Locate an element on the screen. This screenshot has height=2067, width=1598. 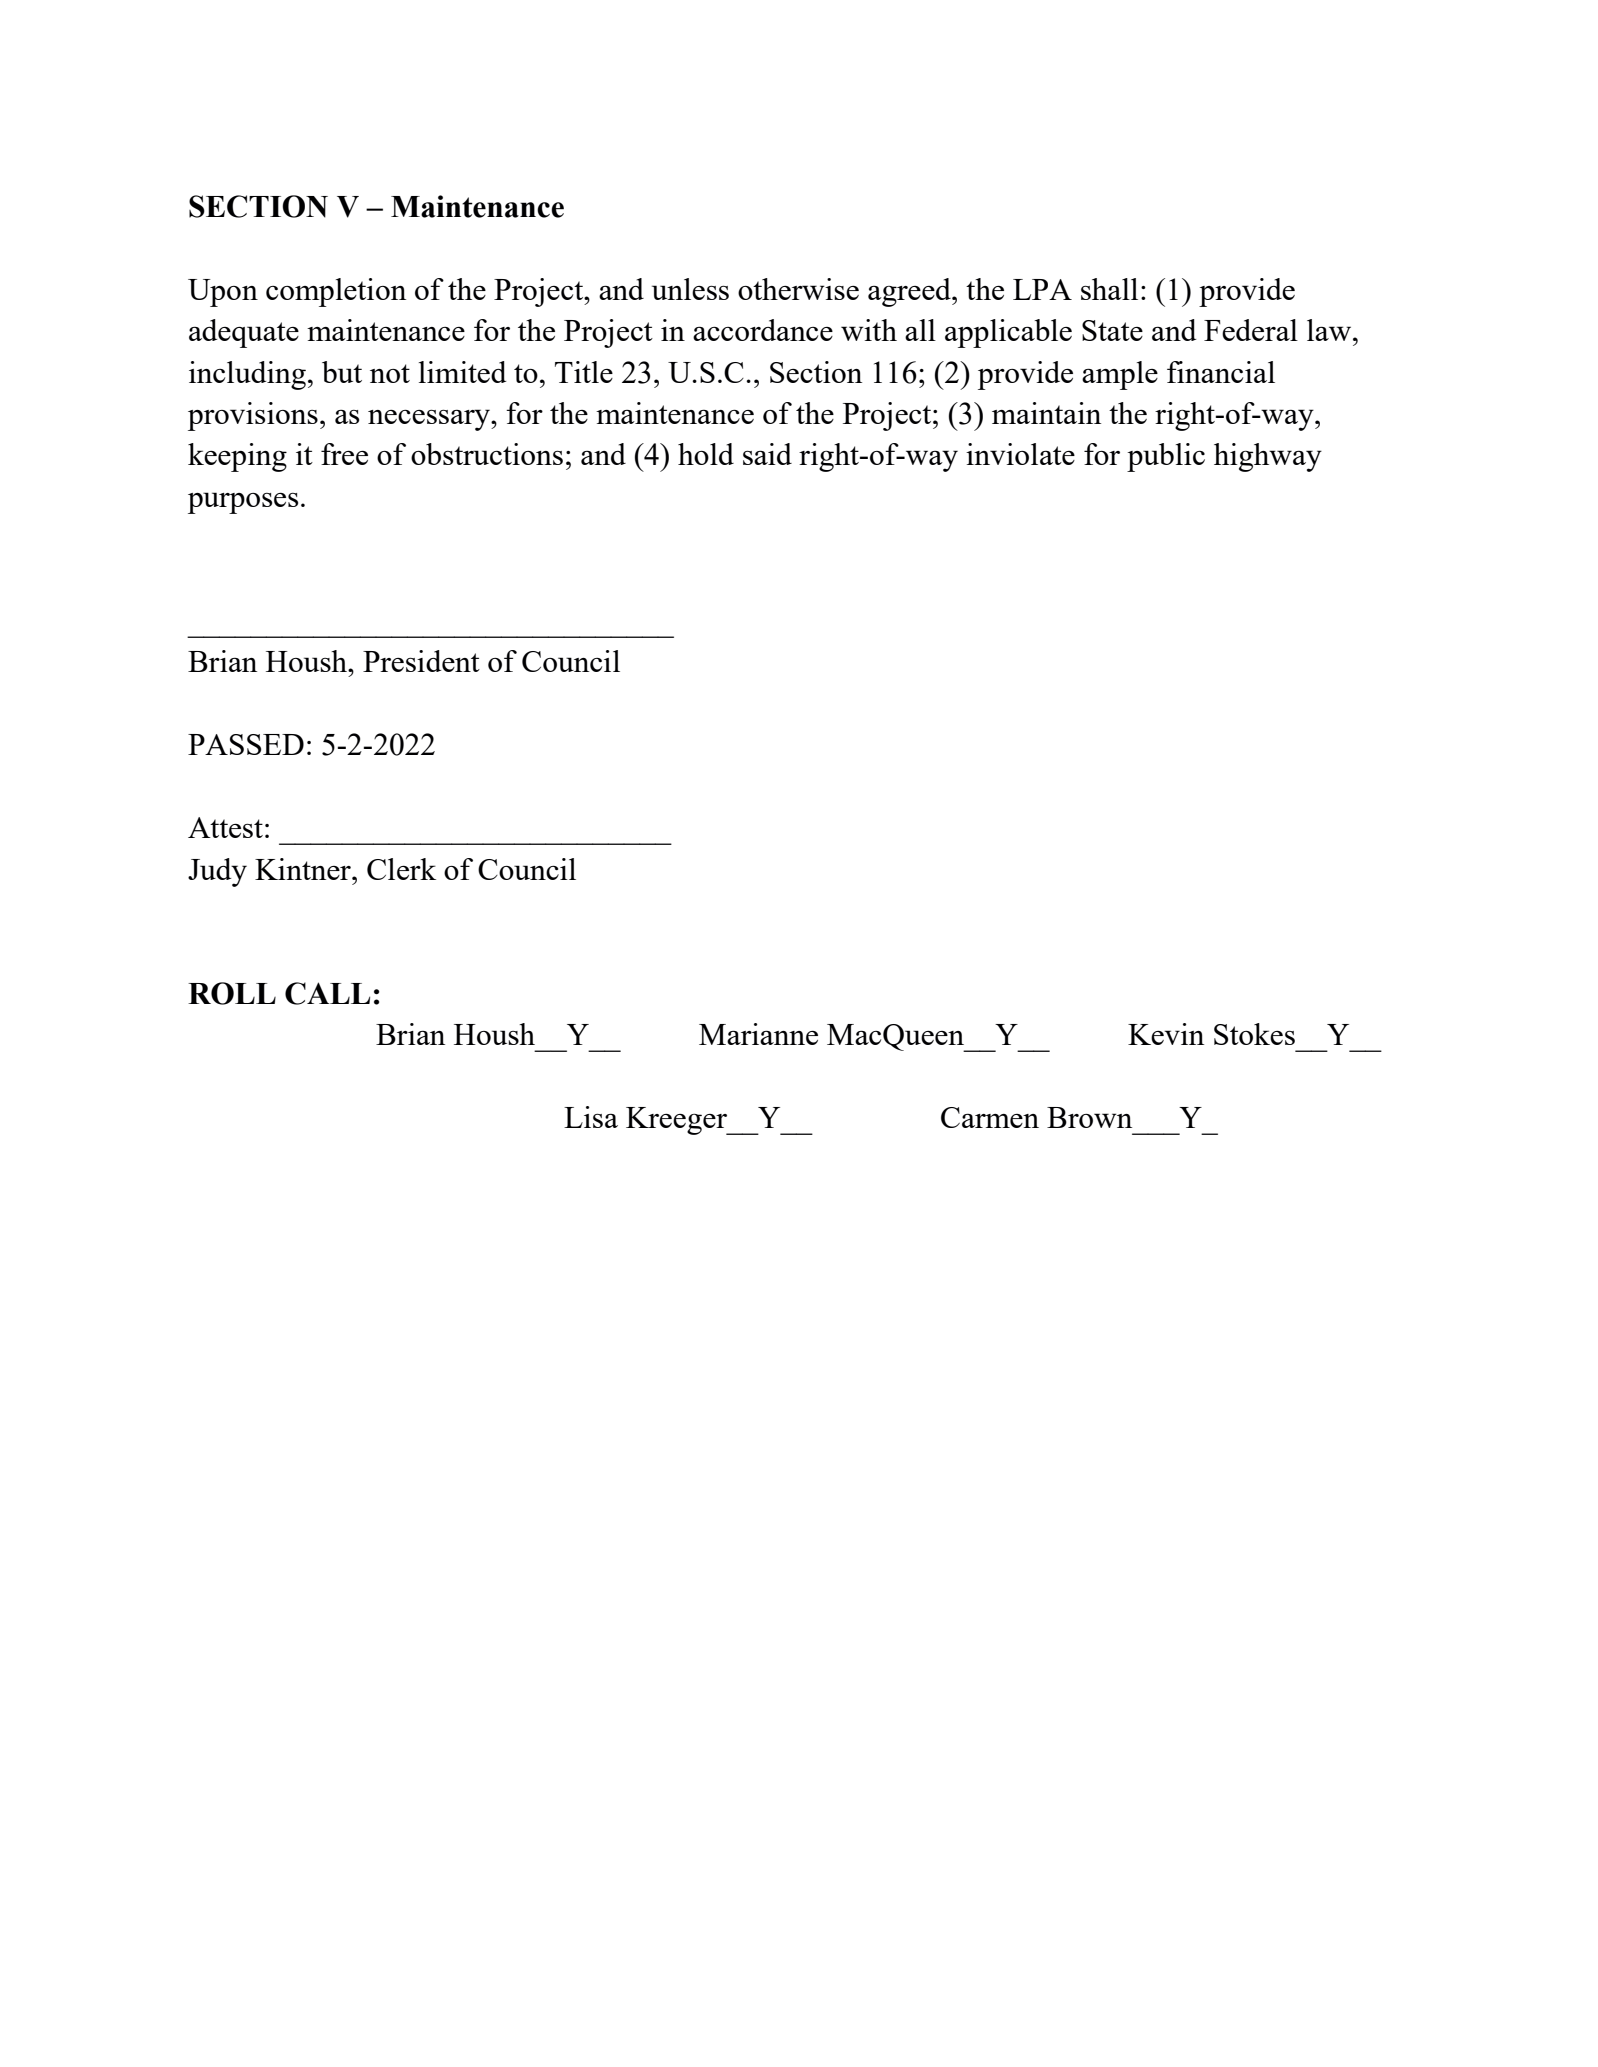
completion is located at coordinates (336, 292).
